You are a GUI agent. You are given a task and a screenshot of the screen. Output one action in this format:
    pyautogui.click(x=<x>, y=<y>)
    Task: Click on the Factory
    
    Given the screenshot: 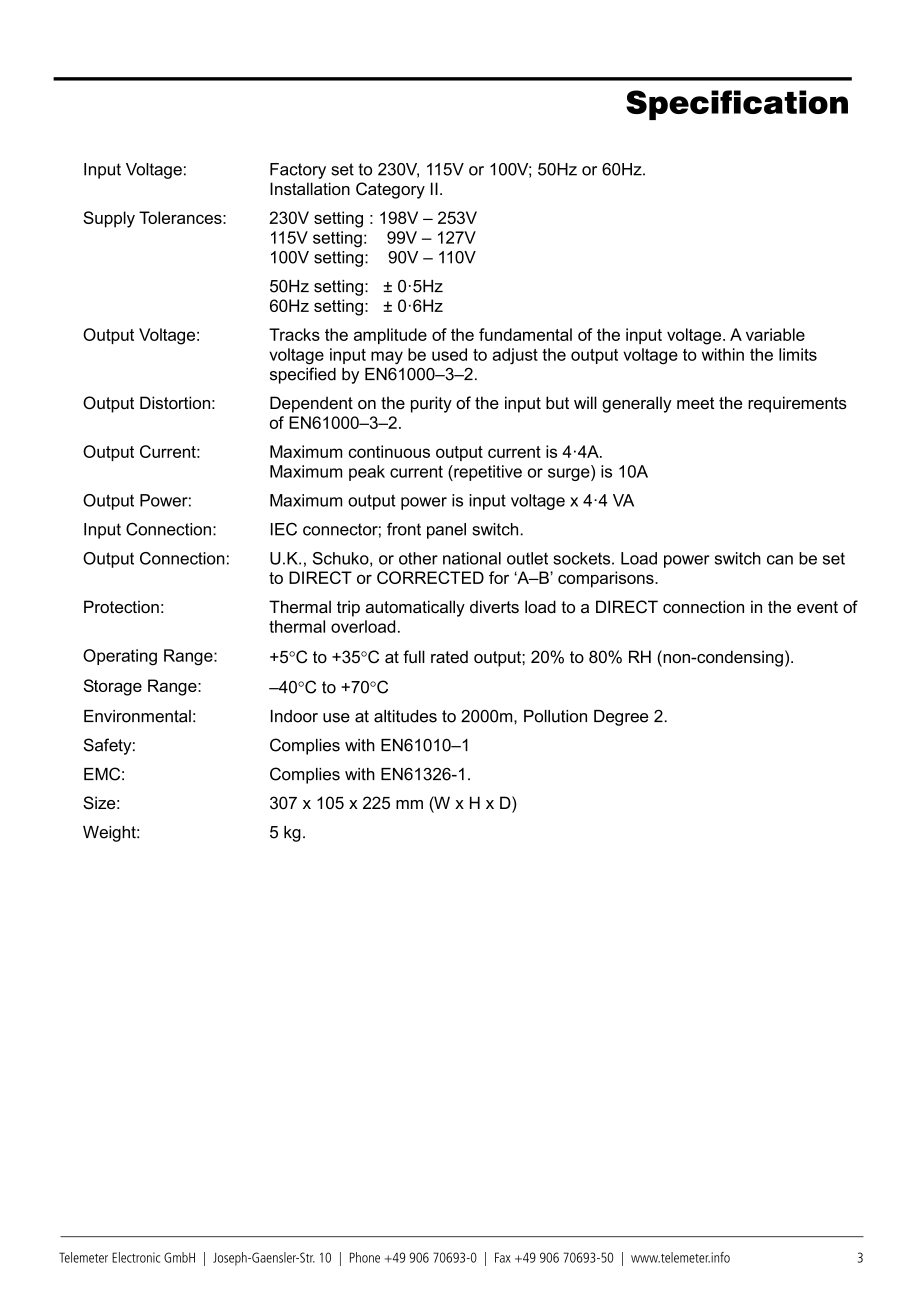 What is the action you would take?
    pyautogui.click(x=298, y=171)
